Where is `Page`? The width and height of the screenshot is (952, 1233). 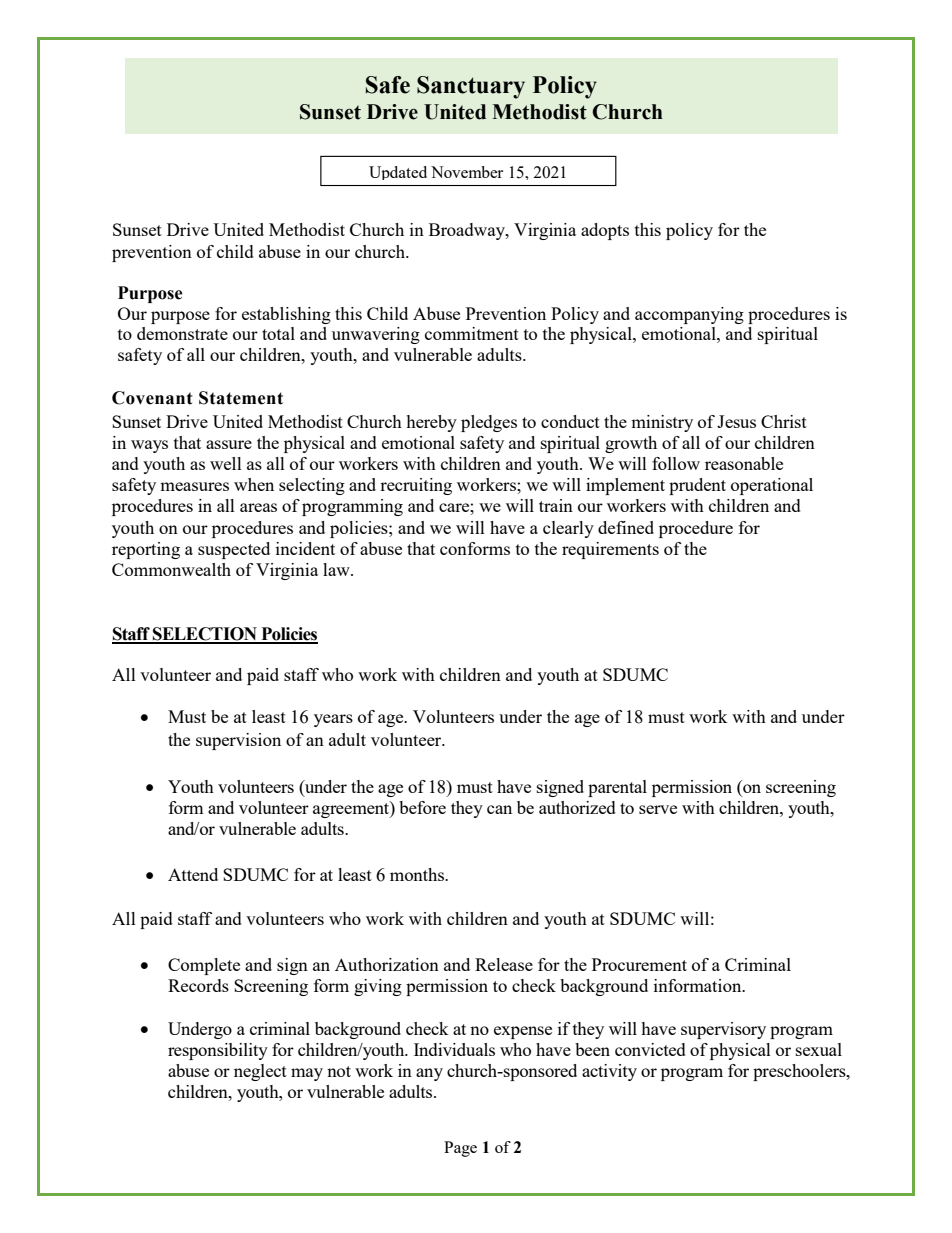 Page is located at coordinates (460, 1149).
